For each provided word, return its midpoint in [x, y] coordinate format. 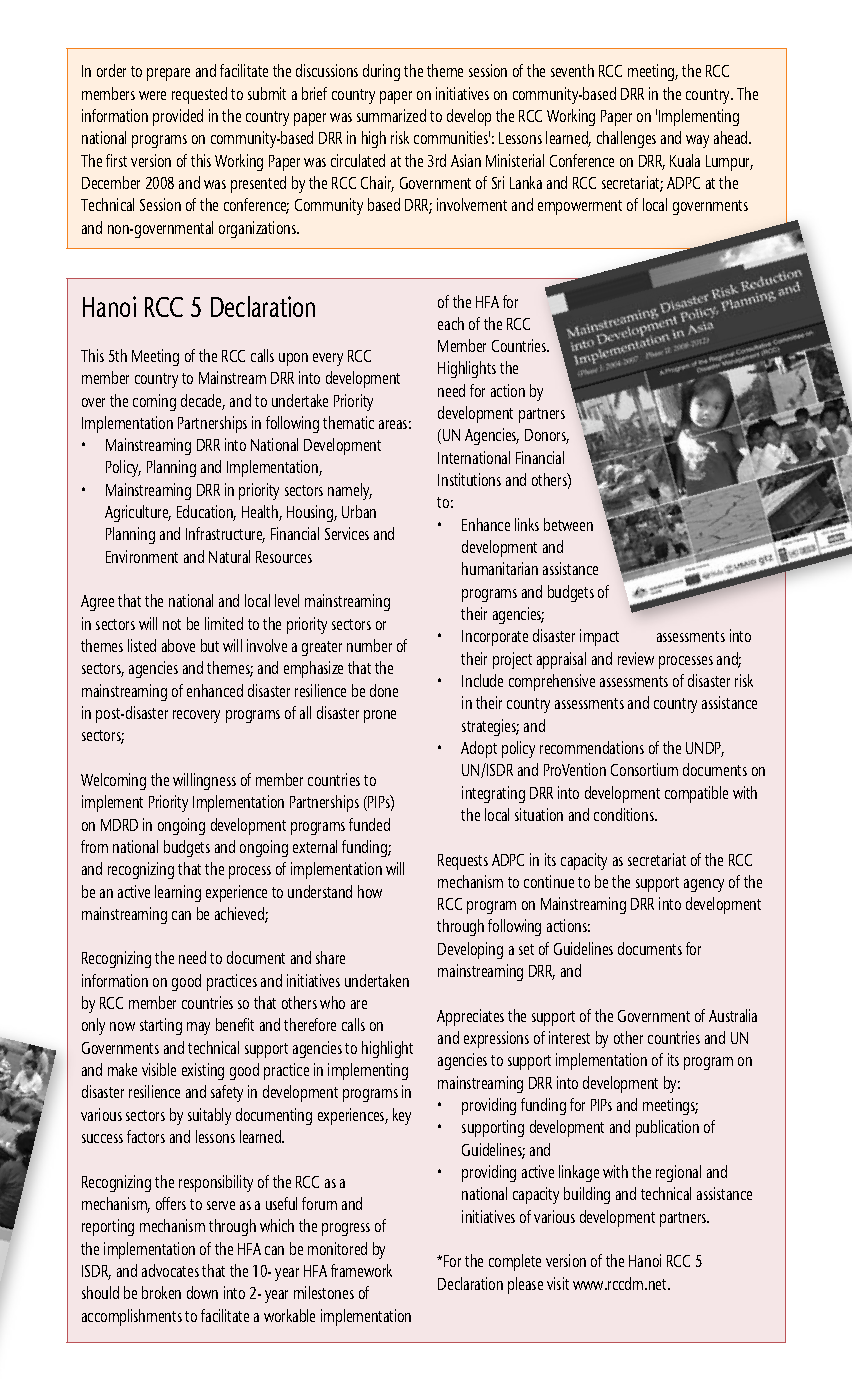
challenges [626, 139]
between [568, 524]
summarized [391, 115]
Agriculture [138, 513]
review [636, 658]
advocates [170, 1270]
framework [361, 1270]
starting [161, 1026]
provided [178, 117]
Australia [733, 1015]
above [178, 645]
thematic [348, 422]
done [384, 690]
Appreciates [470, 1017]
